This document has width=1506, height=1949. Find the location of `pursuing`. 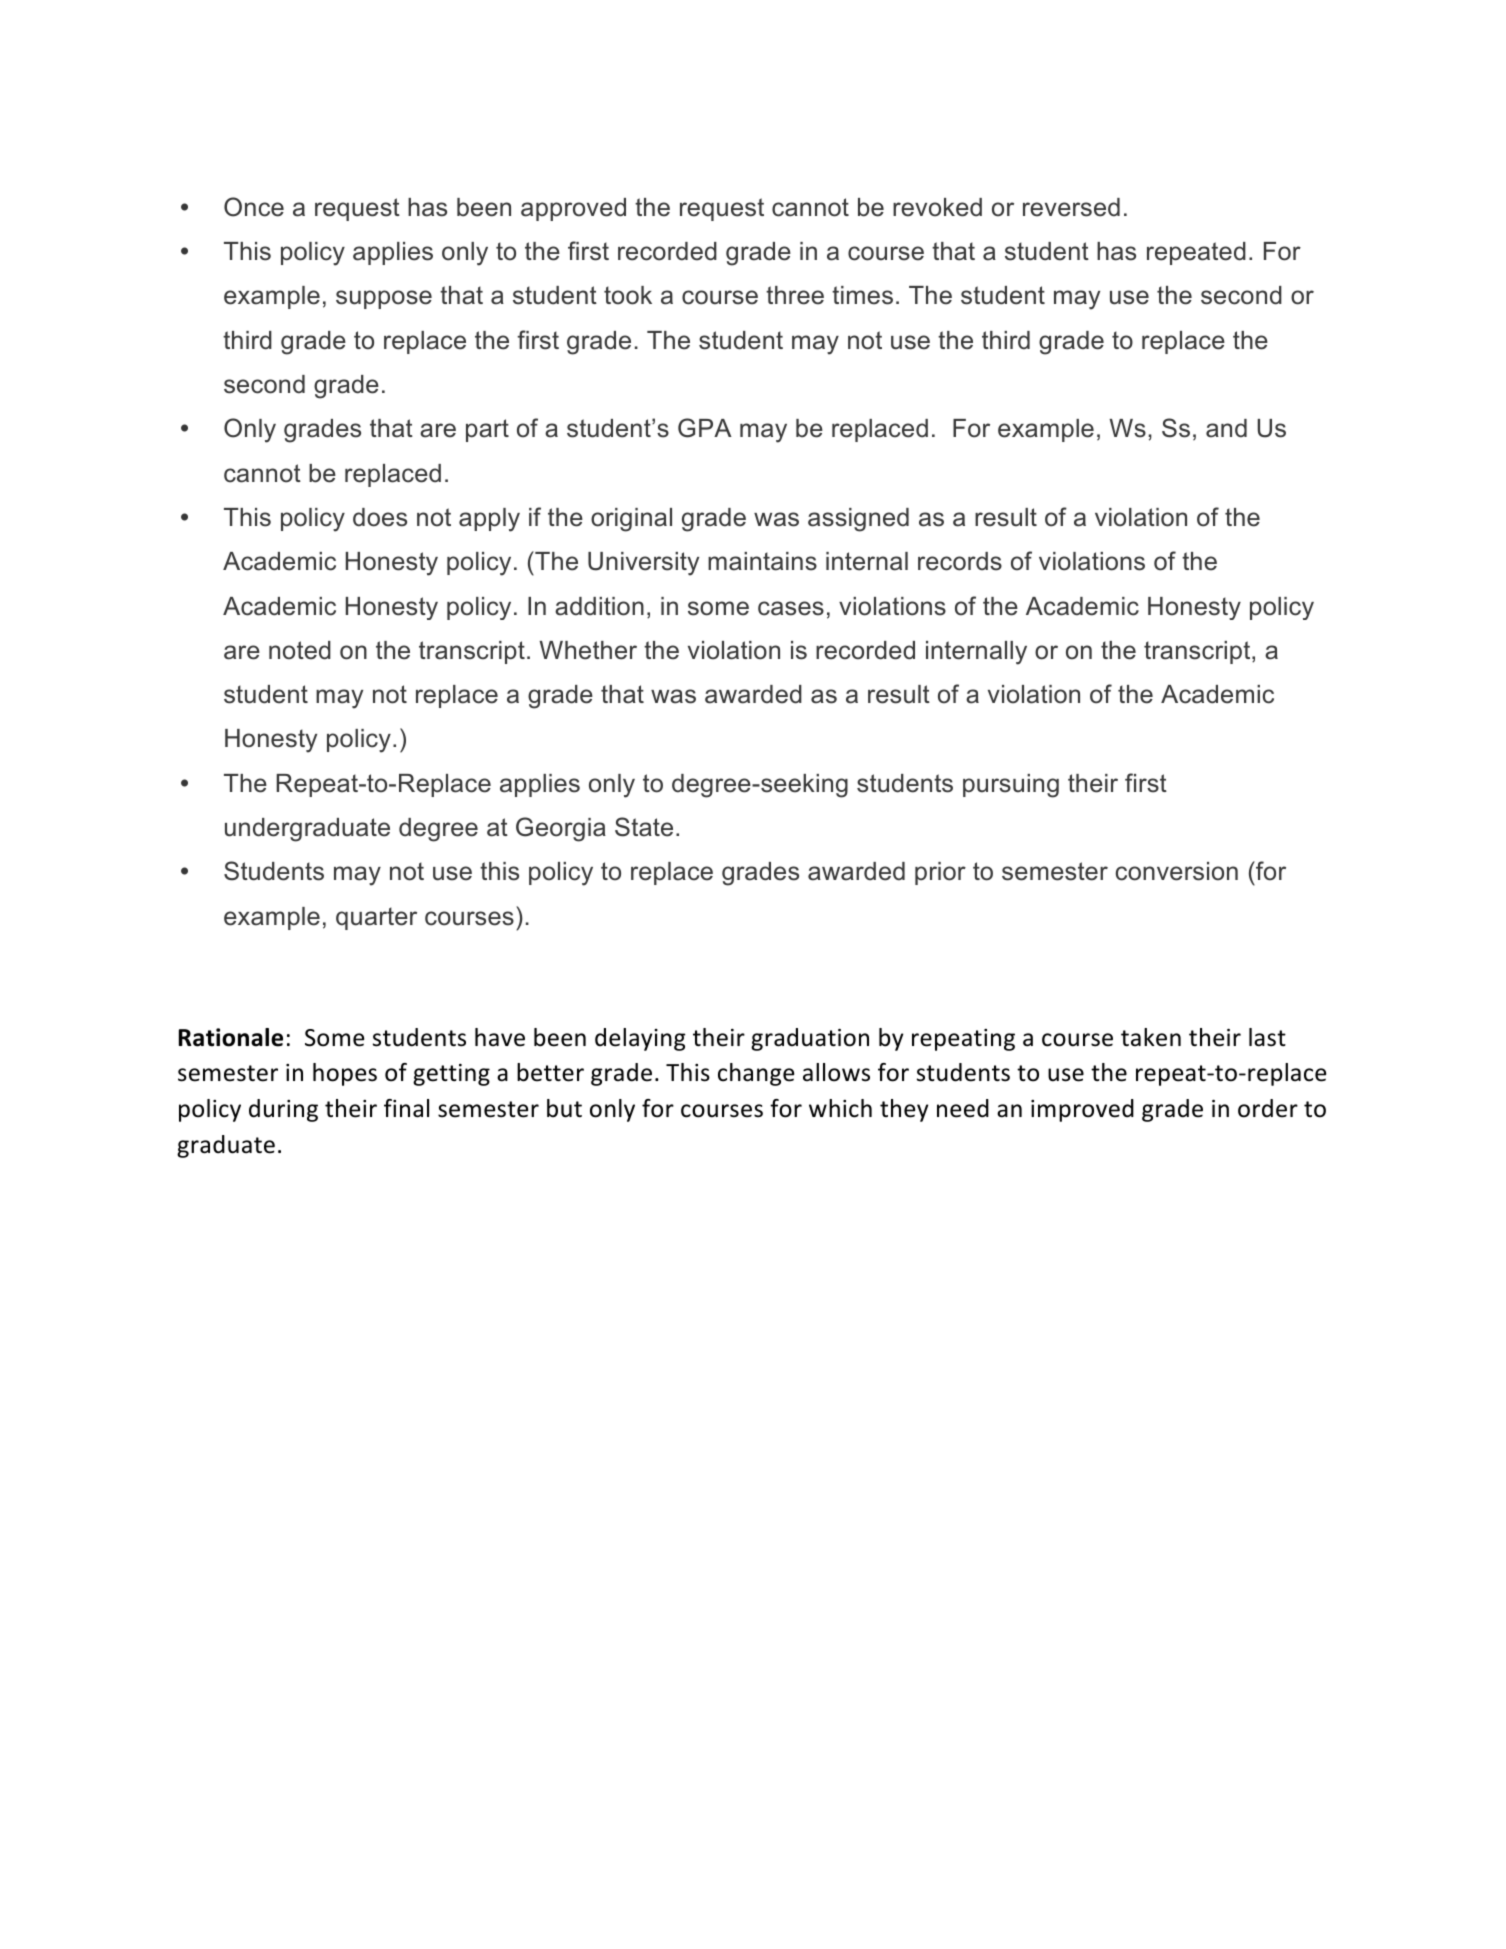

pursuing is located at coordinates (1011, 786).
